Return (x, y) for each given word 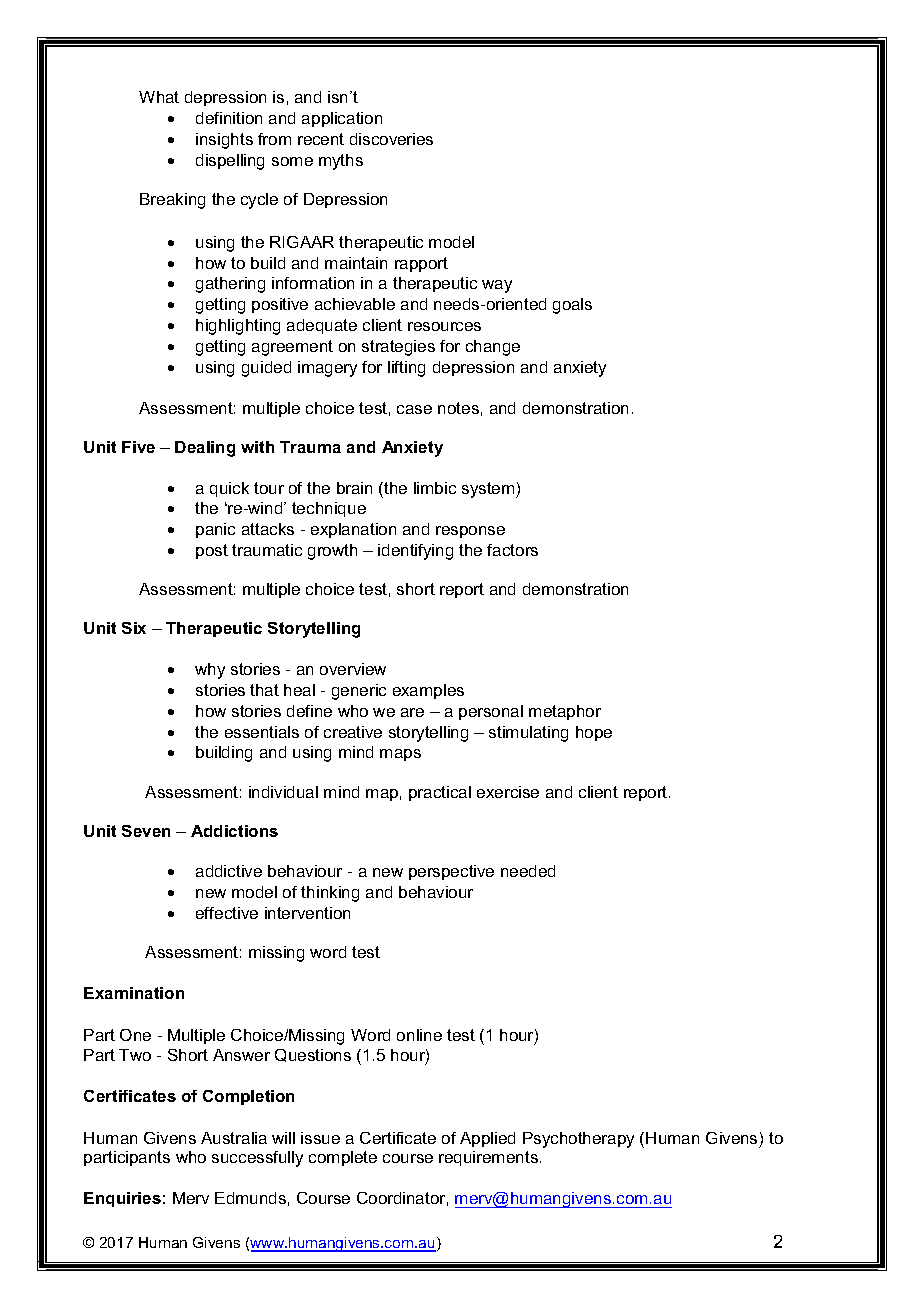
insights (224, 141)
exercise (508, 792)
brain (354, 488)
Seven (146, 831)
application (342, 119)
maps (400, 755)
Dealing (205, 449)
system (489, 490)
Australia (234, 1138)
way (497, 286)
